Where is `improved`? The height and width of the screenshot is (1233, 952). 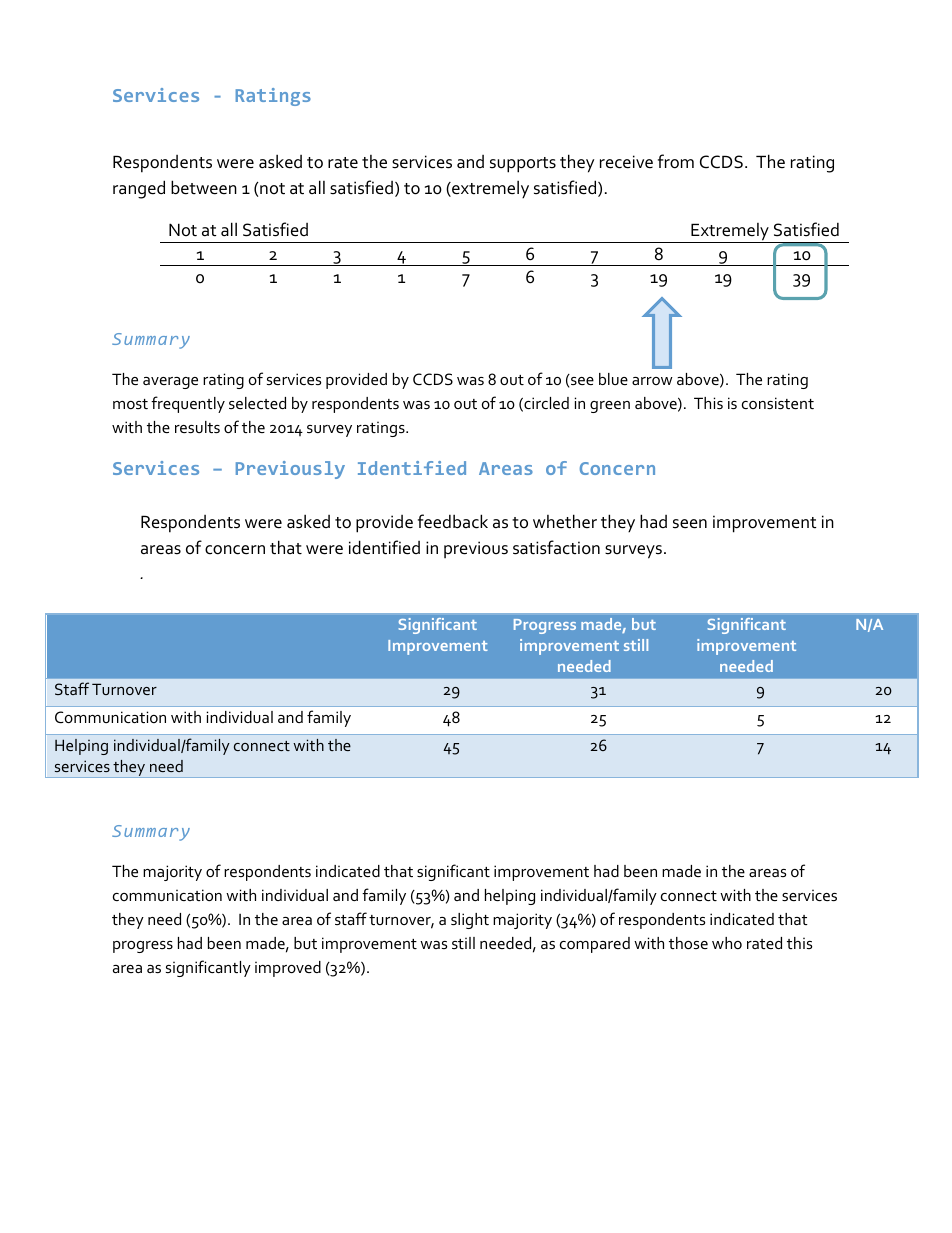 improved is located at coordinates (288, 969).
